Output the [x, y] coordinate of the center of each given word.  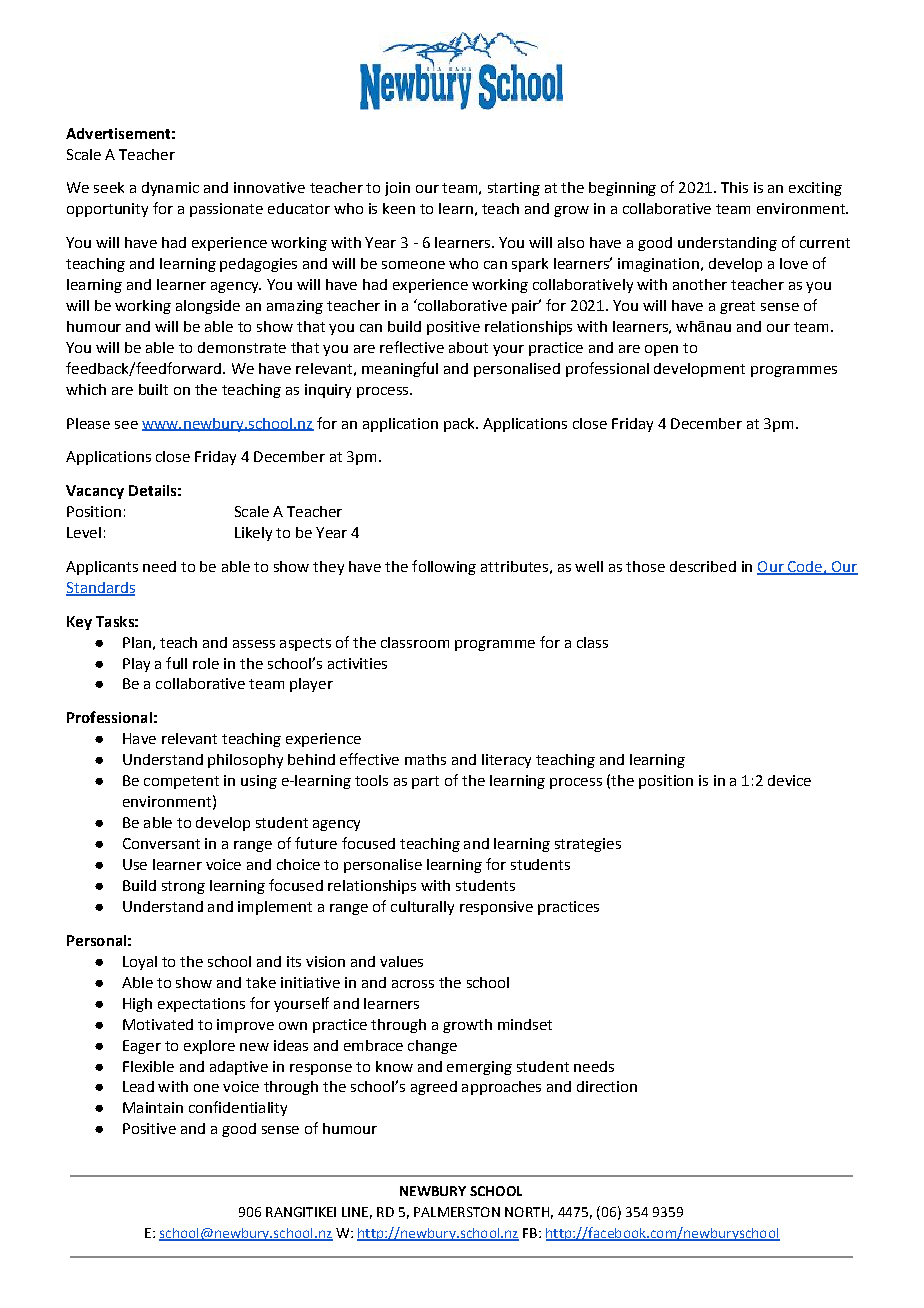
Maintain [153, 1107]
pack [460, 425]
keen [399, 208]
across [413, 984]
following [444, 567]
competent [181, 782]
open [661, 350]
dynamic [170, 189]
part [425, 782]
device [789, 780]
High [137, 1005]
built [153, 389]
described [703, 566]
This [734, 187]
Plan [137, 642]
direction [607, 1086]
